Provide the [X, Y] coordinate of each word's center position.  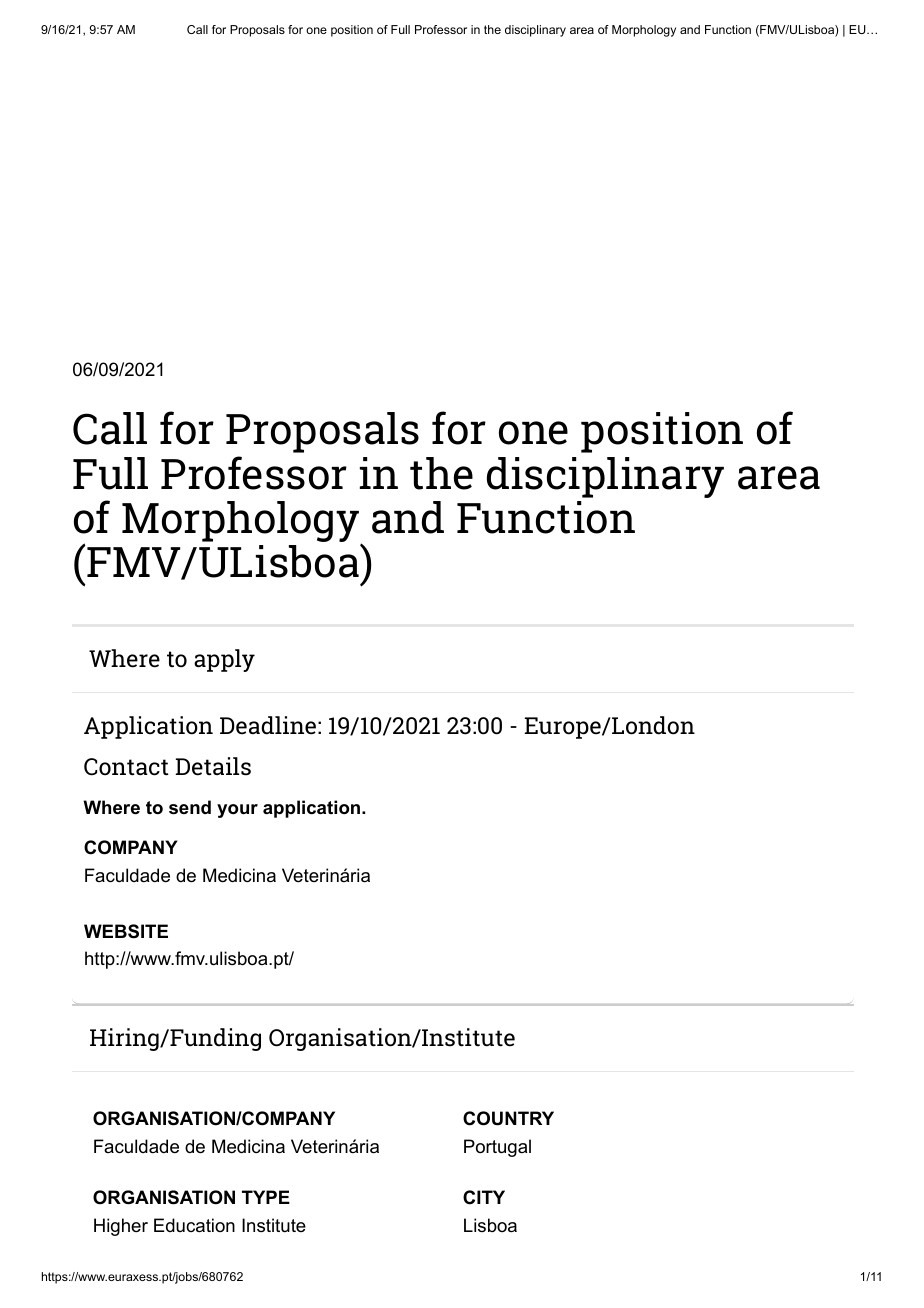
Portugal [497, 1148]
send [190, 807]
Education [194, 1225]
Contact [126, 767]
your [237, 811]
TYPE [266, 1197]
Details [213, 766]
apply [224, 660]
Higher [121, 1227]
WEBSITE [126, 931]
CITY [484, 1197]
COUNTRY [508, 1118]
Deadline [268, 725]
